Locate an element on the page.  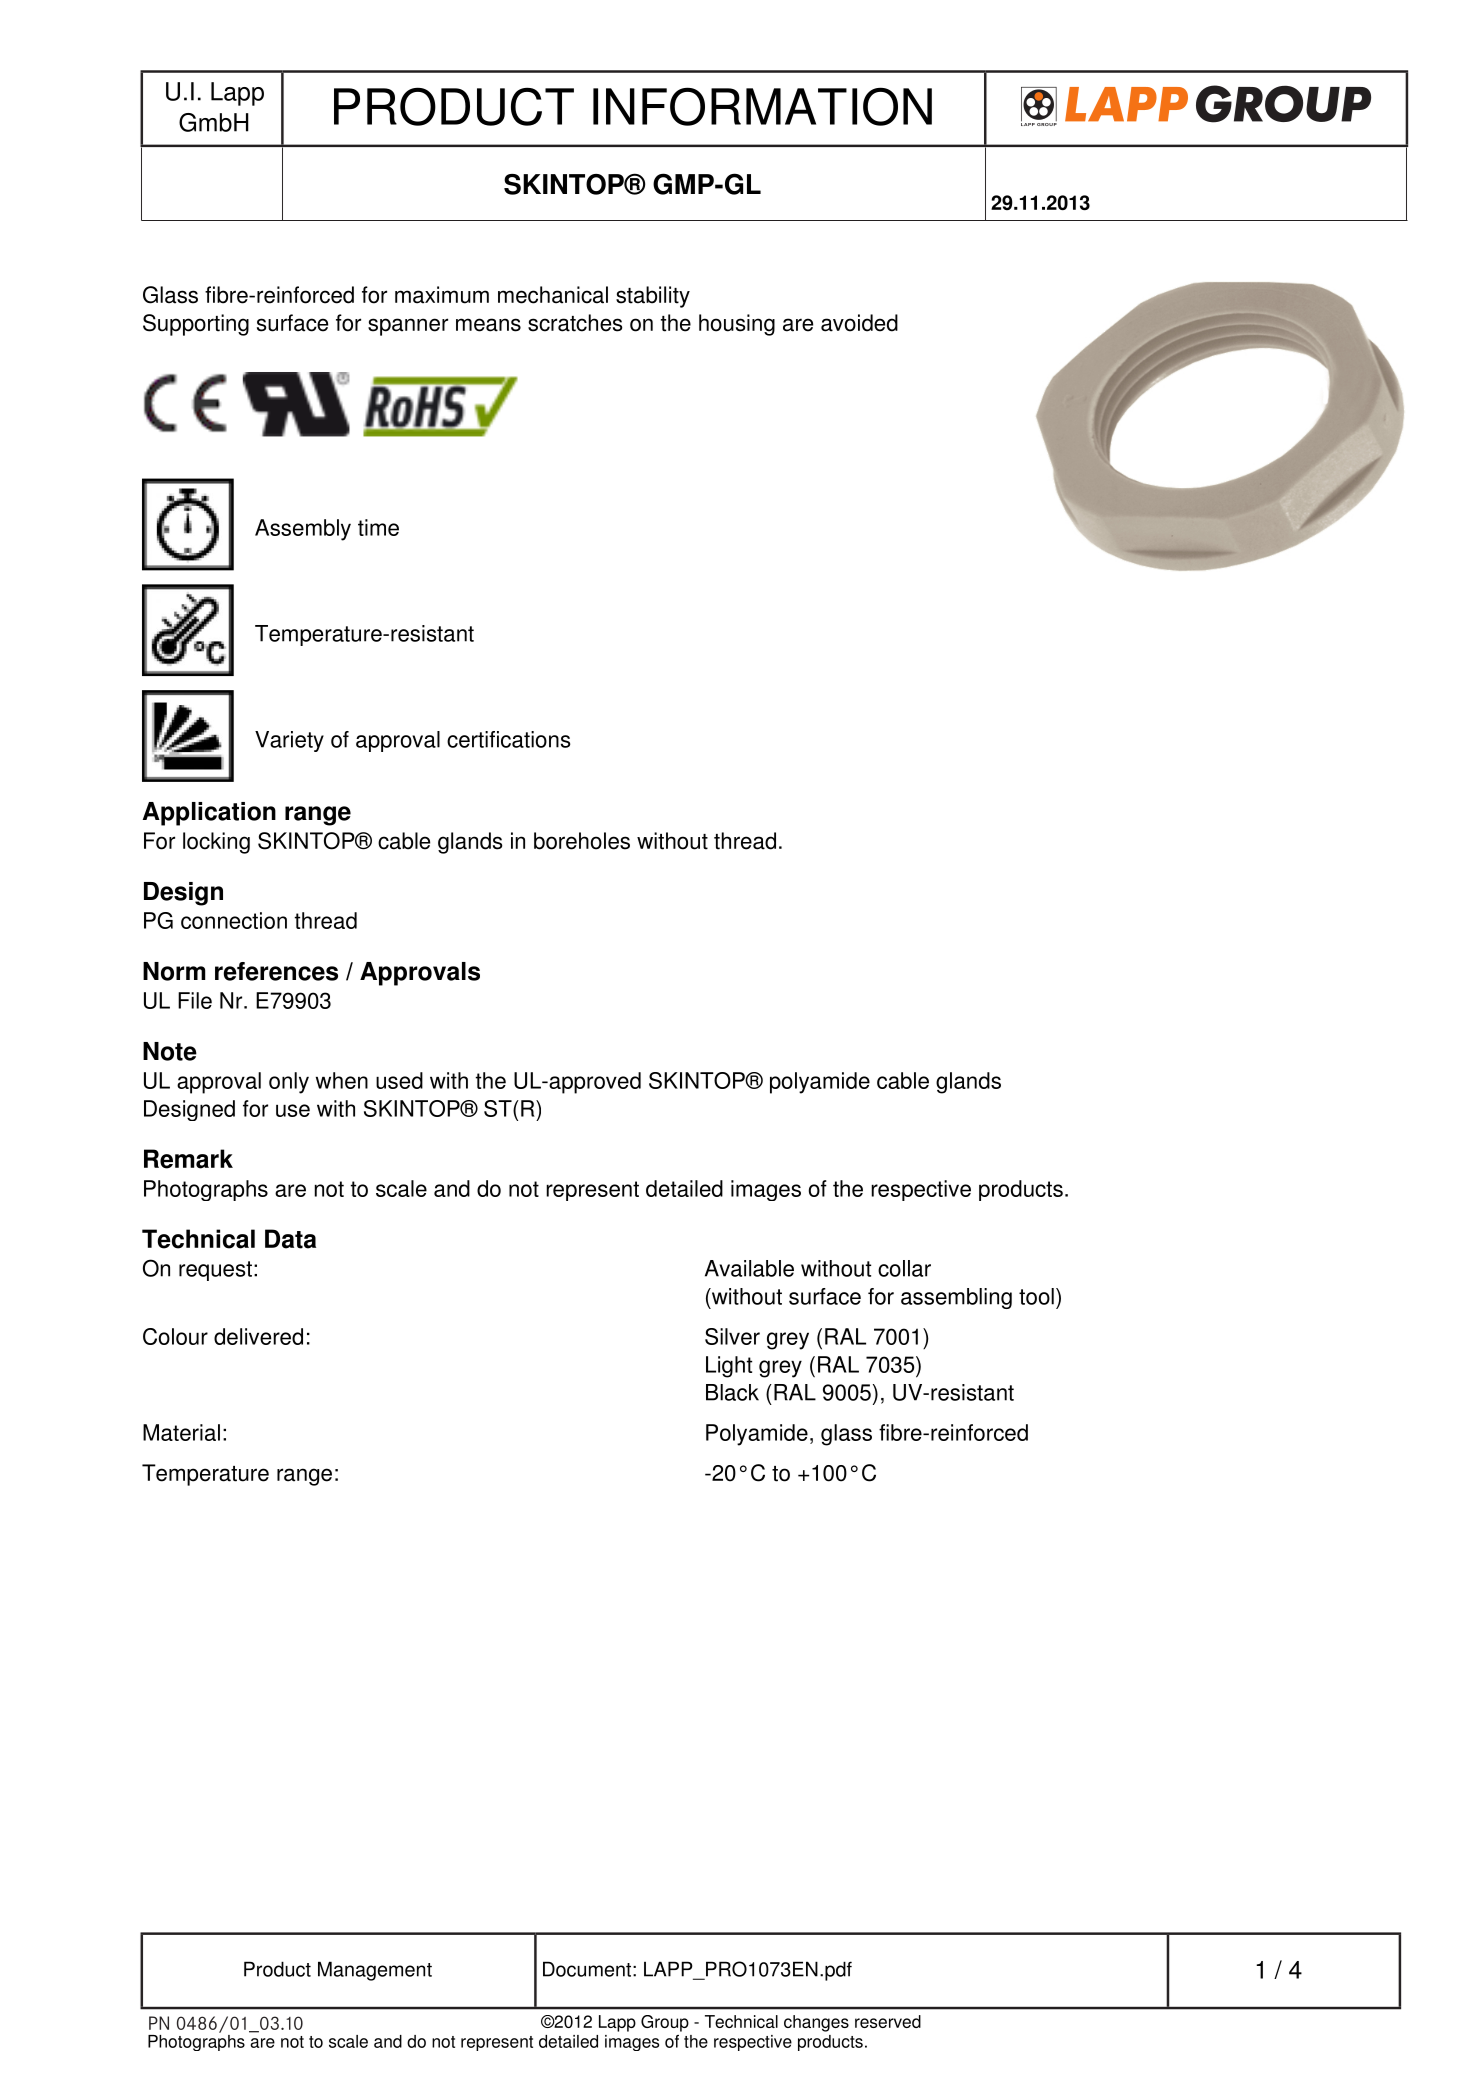
delivered is located at coordinates (258, 1336).
